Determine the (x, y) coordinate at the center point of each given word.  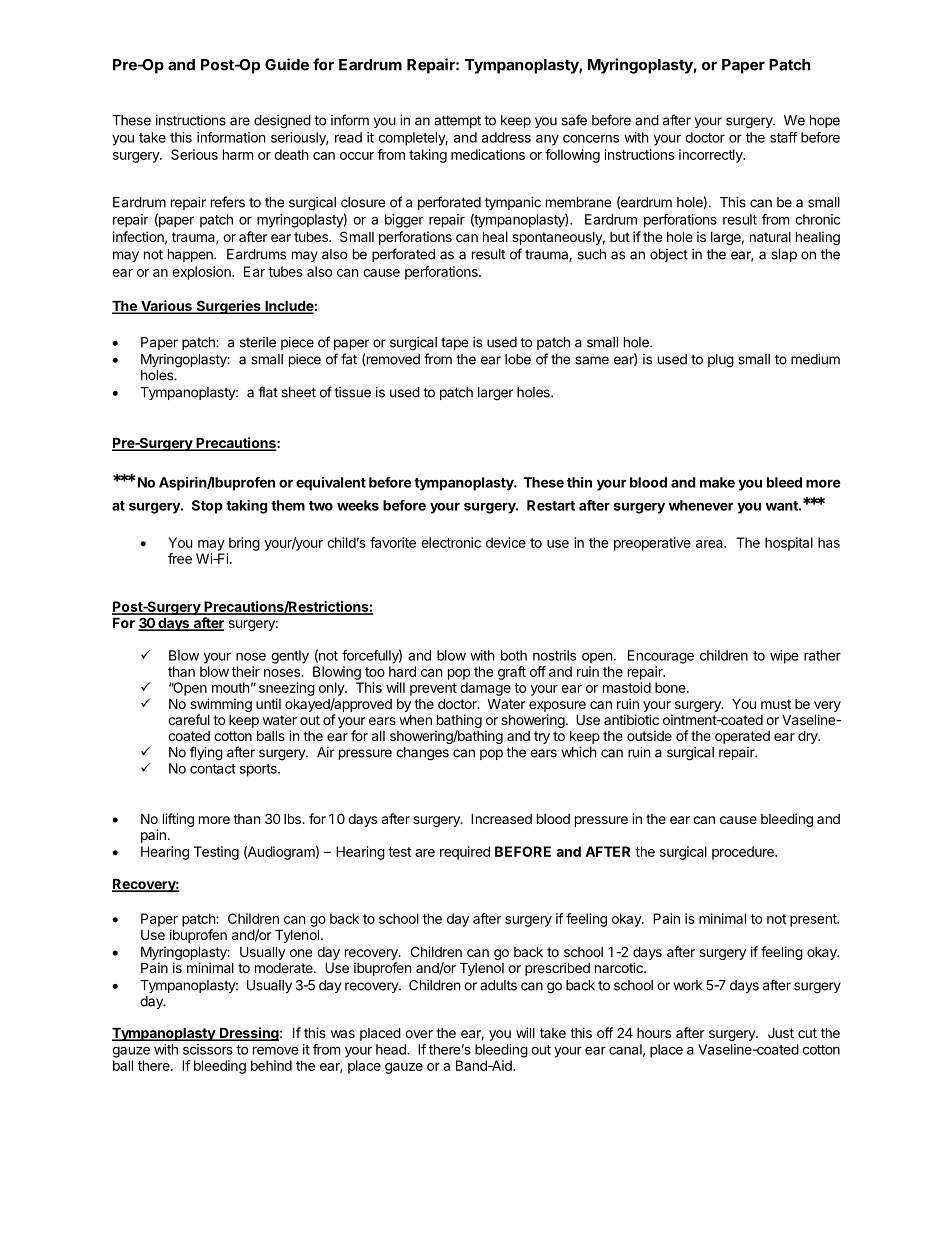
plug (721, 361)
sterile (258, 342)
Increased (501, 818)
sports (259, 770)
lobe (518, 359)
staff (783, 137)
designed (282, 122)
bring (244, 544)
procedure (744, 853)
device (506, 542)
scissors (208, 1049)
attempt (457, 121)
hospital (789, 544)
